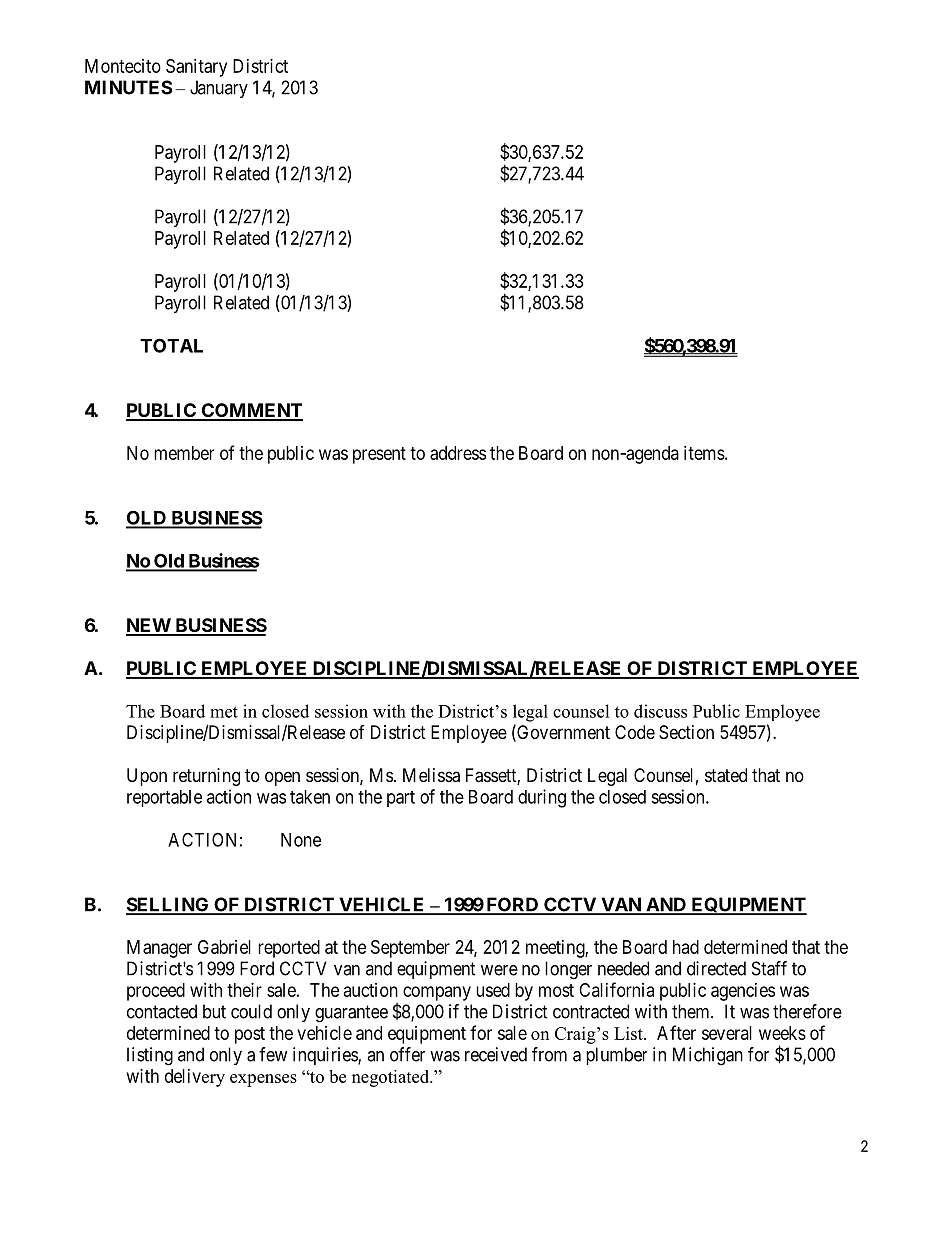 This screenshot has height=1233, width=952. What do you see at coordinates (219, 89) in the screenshot?
I see `January` at bounding box center [219, 89].
